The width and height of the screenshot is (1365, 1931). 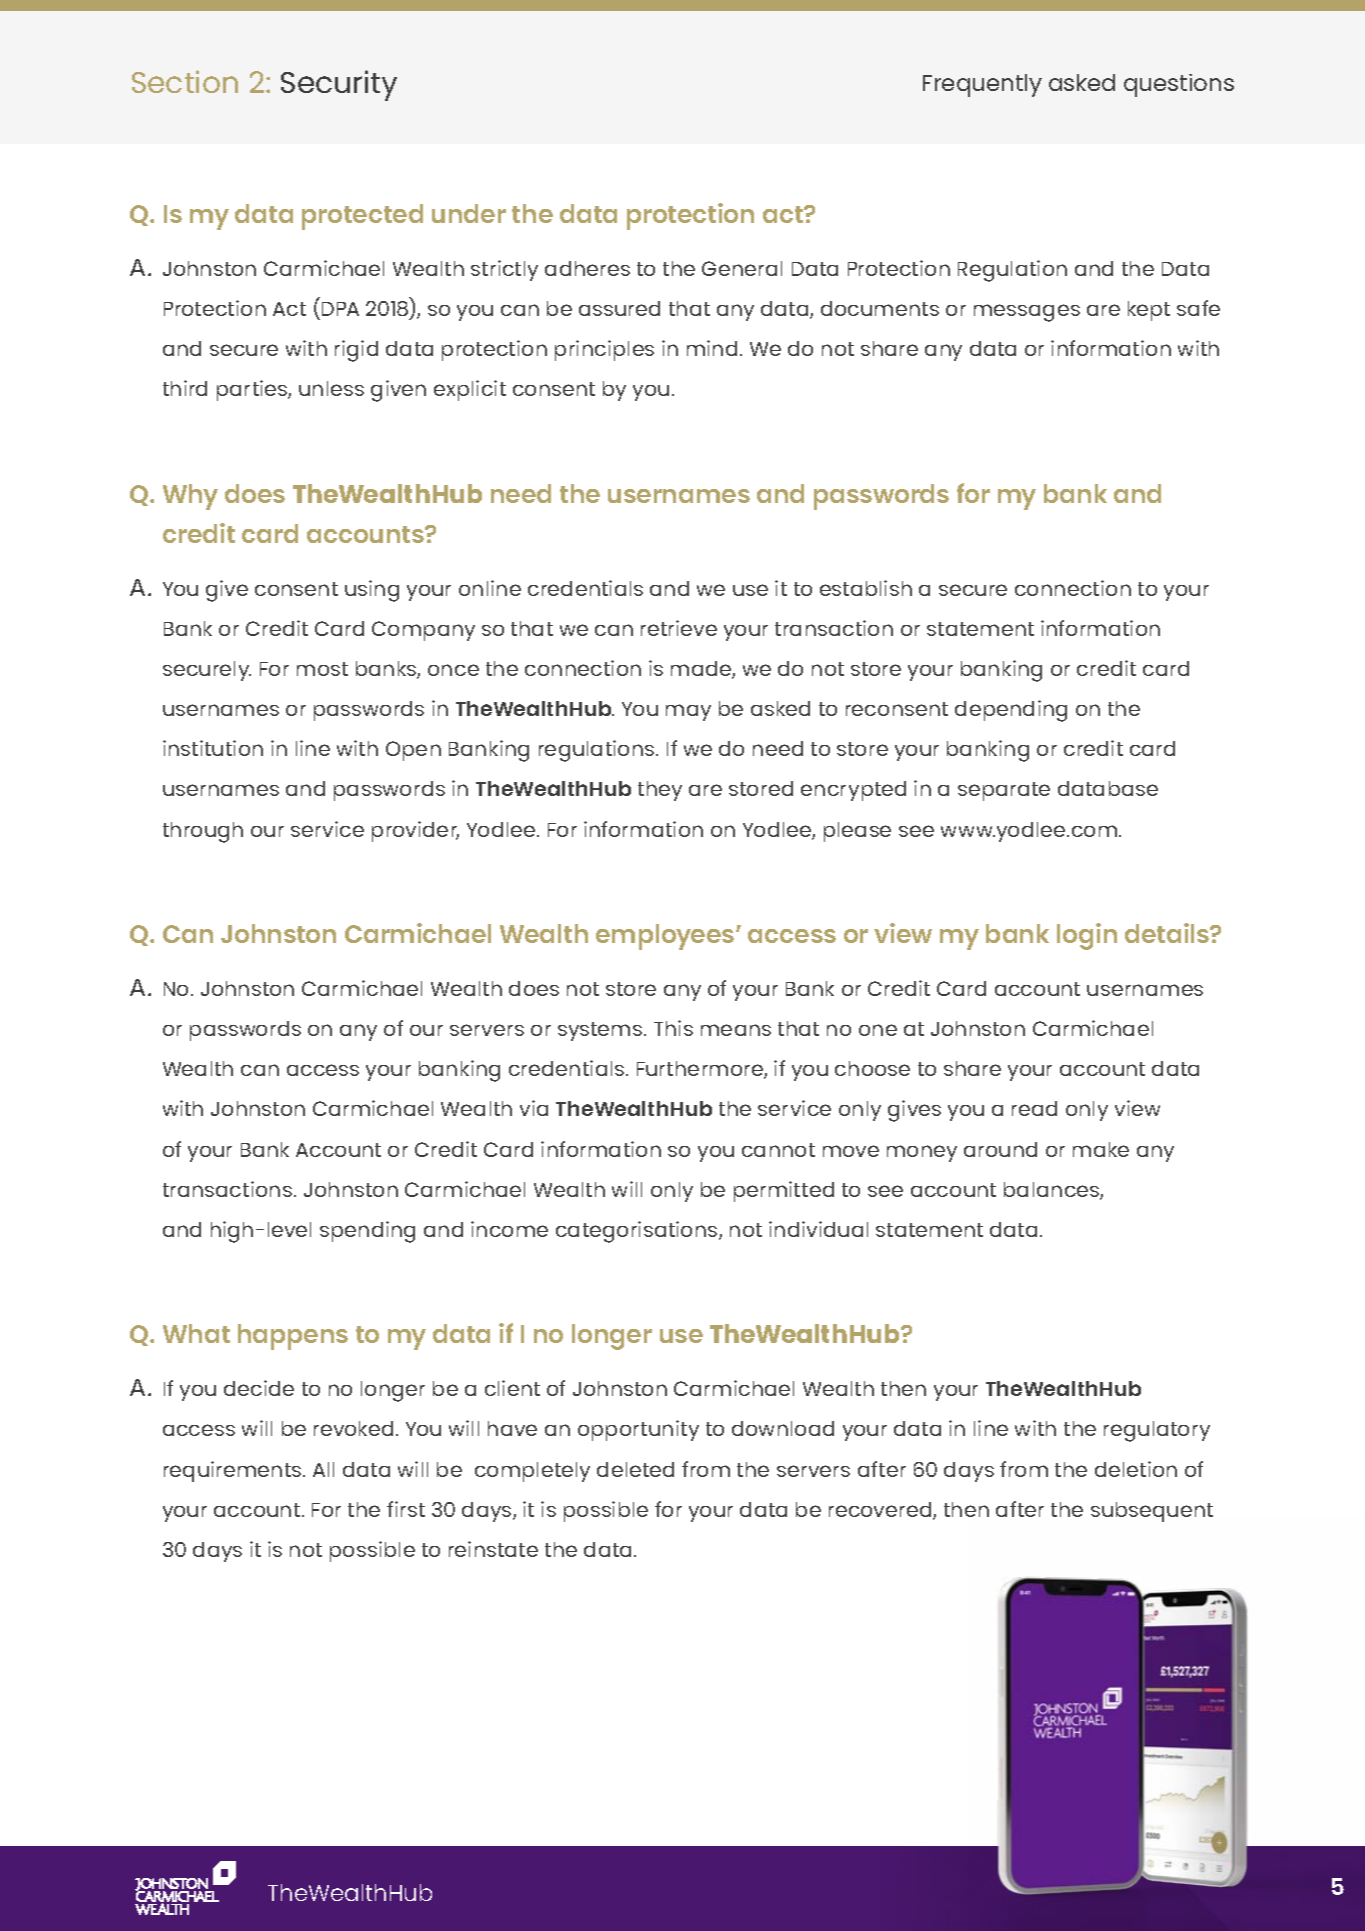 I want to click on Frequently, so click(x=982, y=85).
